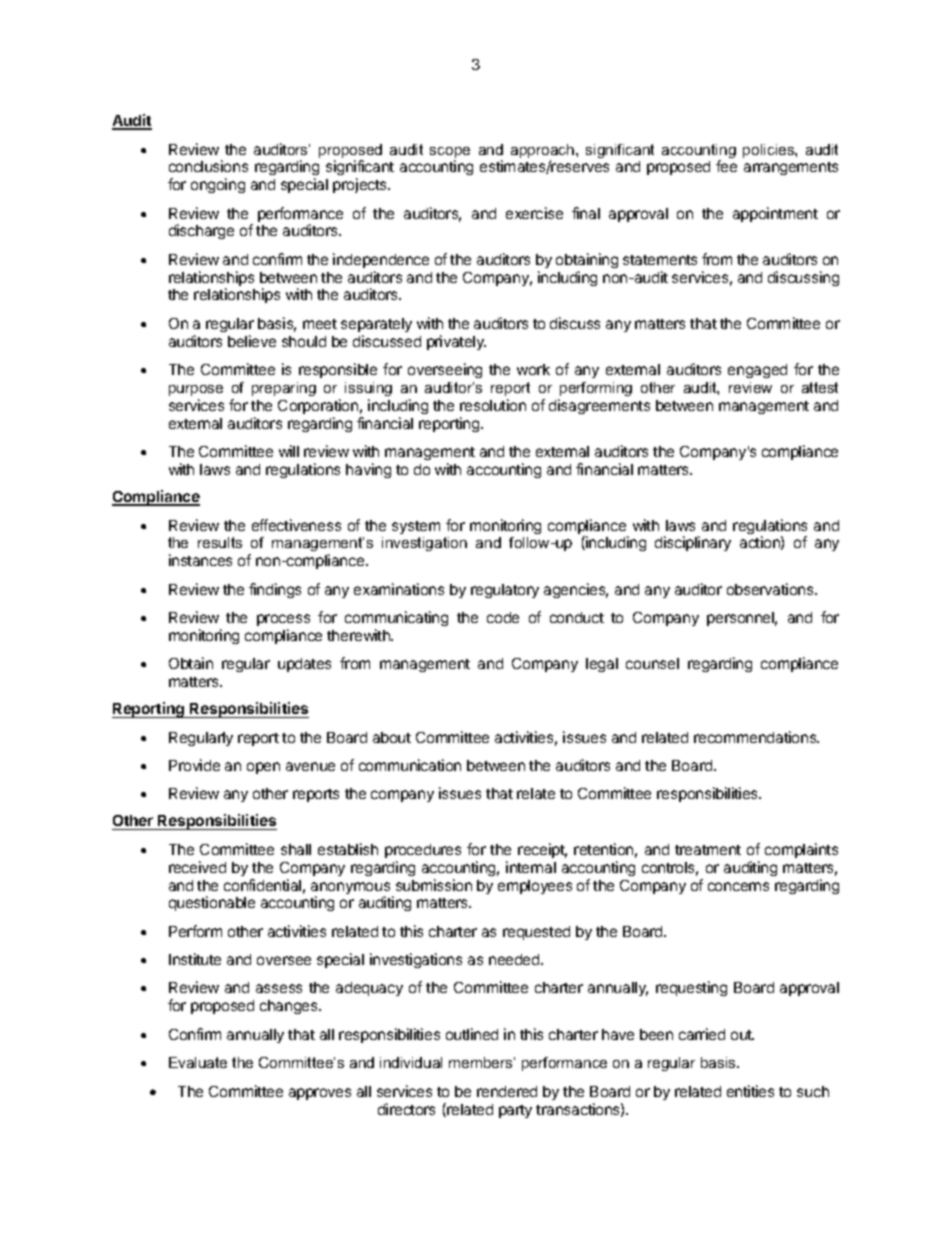 Image resolution: width=952 pixels, height=1233 pixels. Describe the element at coordinates (750, 1091) in the image. I see `entities` at that location.
